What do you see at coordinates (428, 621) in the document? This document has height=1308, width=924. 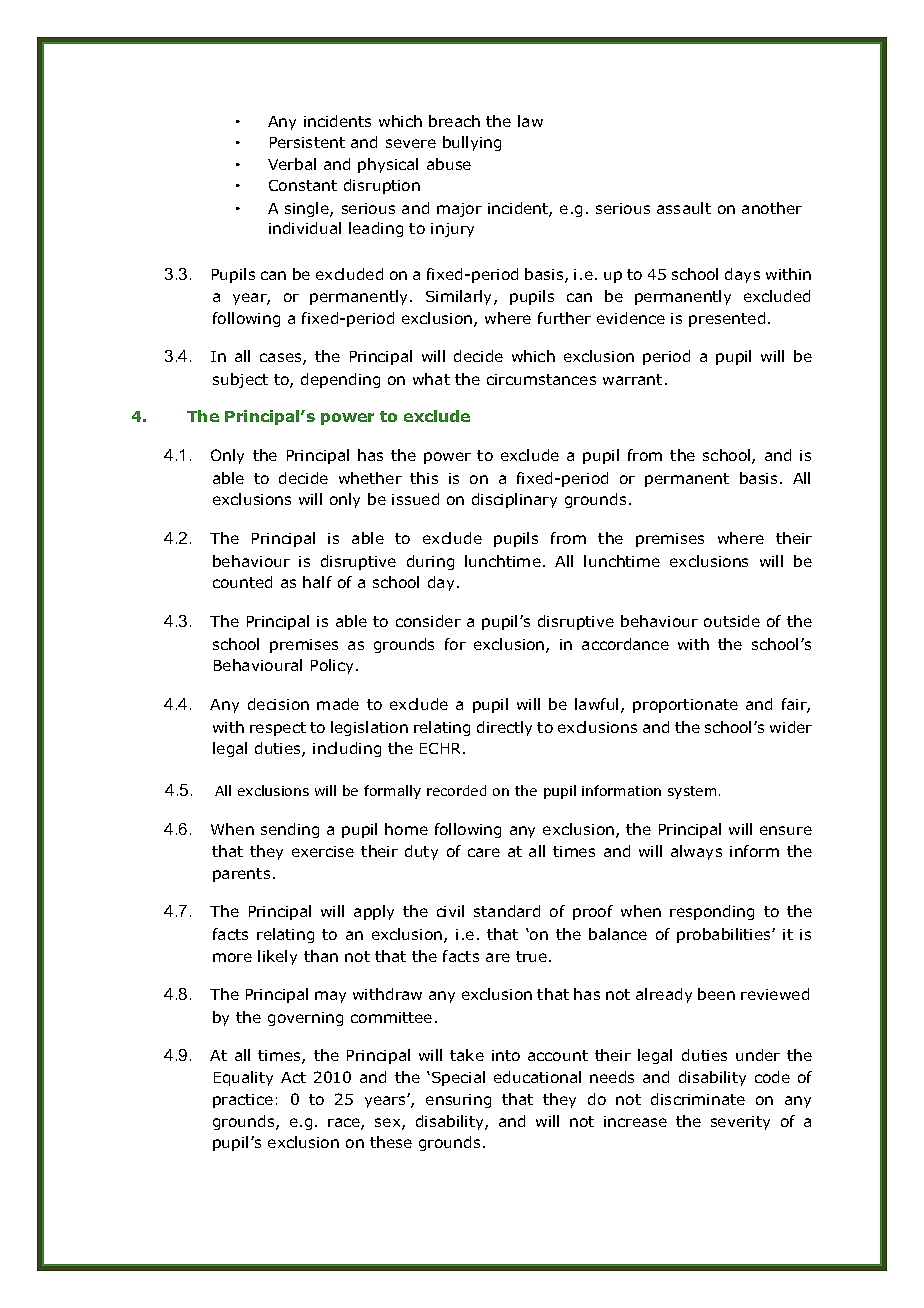 I see `consider` at bounding box center [428, 621].
